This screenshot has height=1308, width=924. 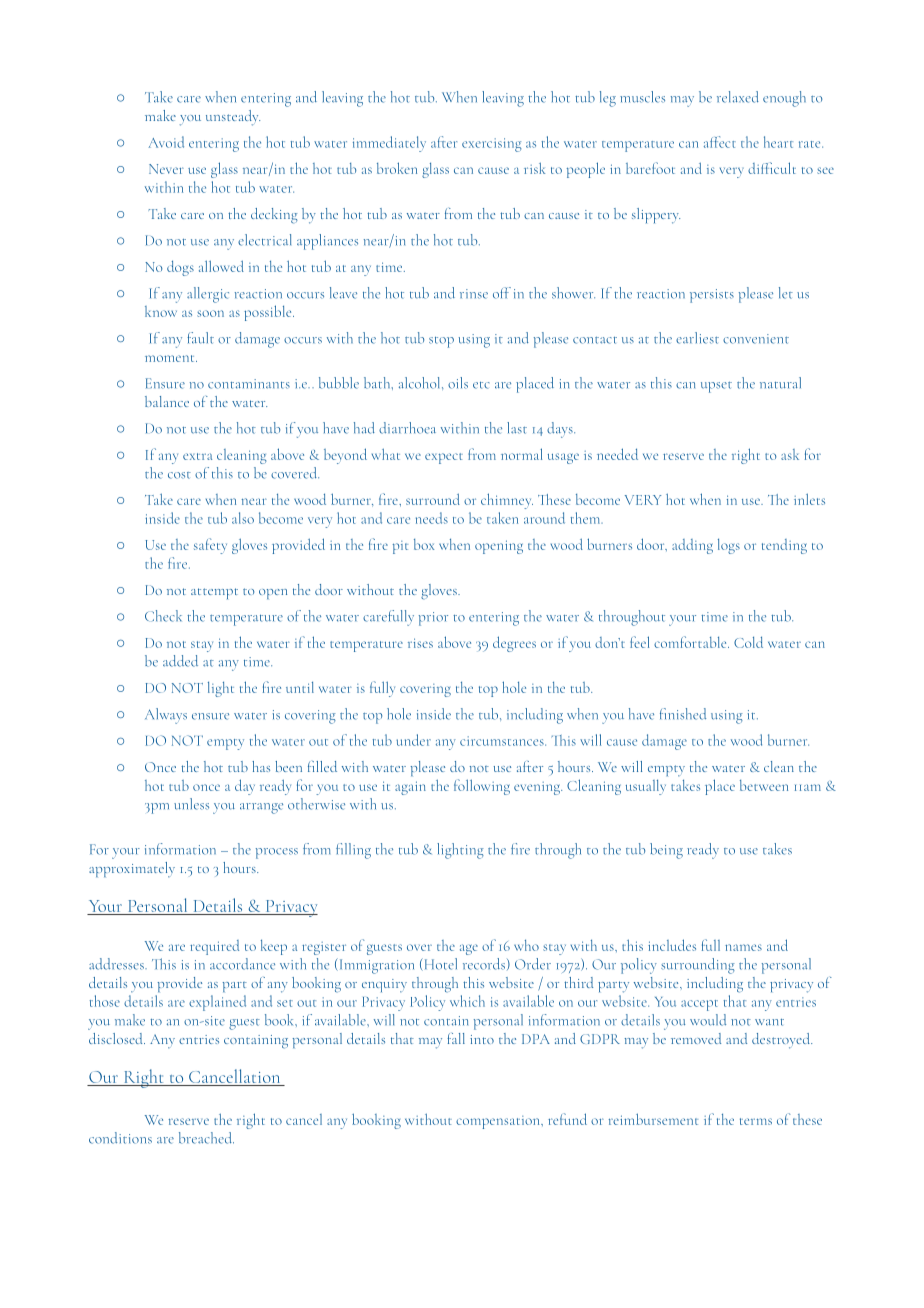 What do you see at coordinates (206, 1138) in the screenshot?
I see `breached` at bounding box center [206, 1138].
